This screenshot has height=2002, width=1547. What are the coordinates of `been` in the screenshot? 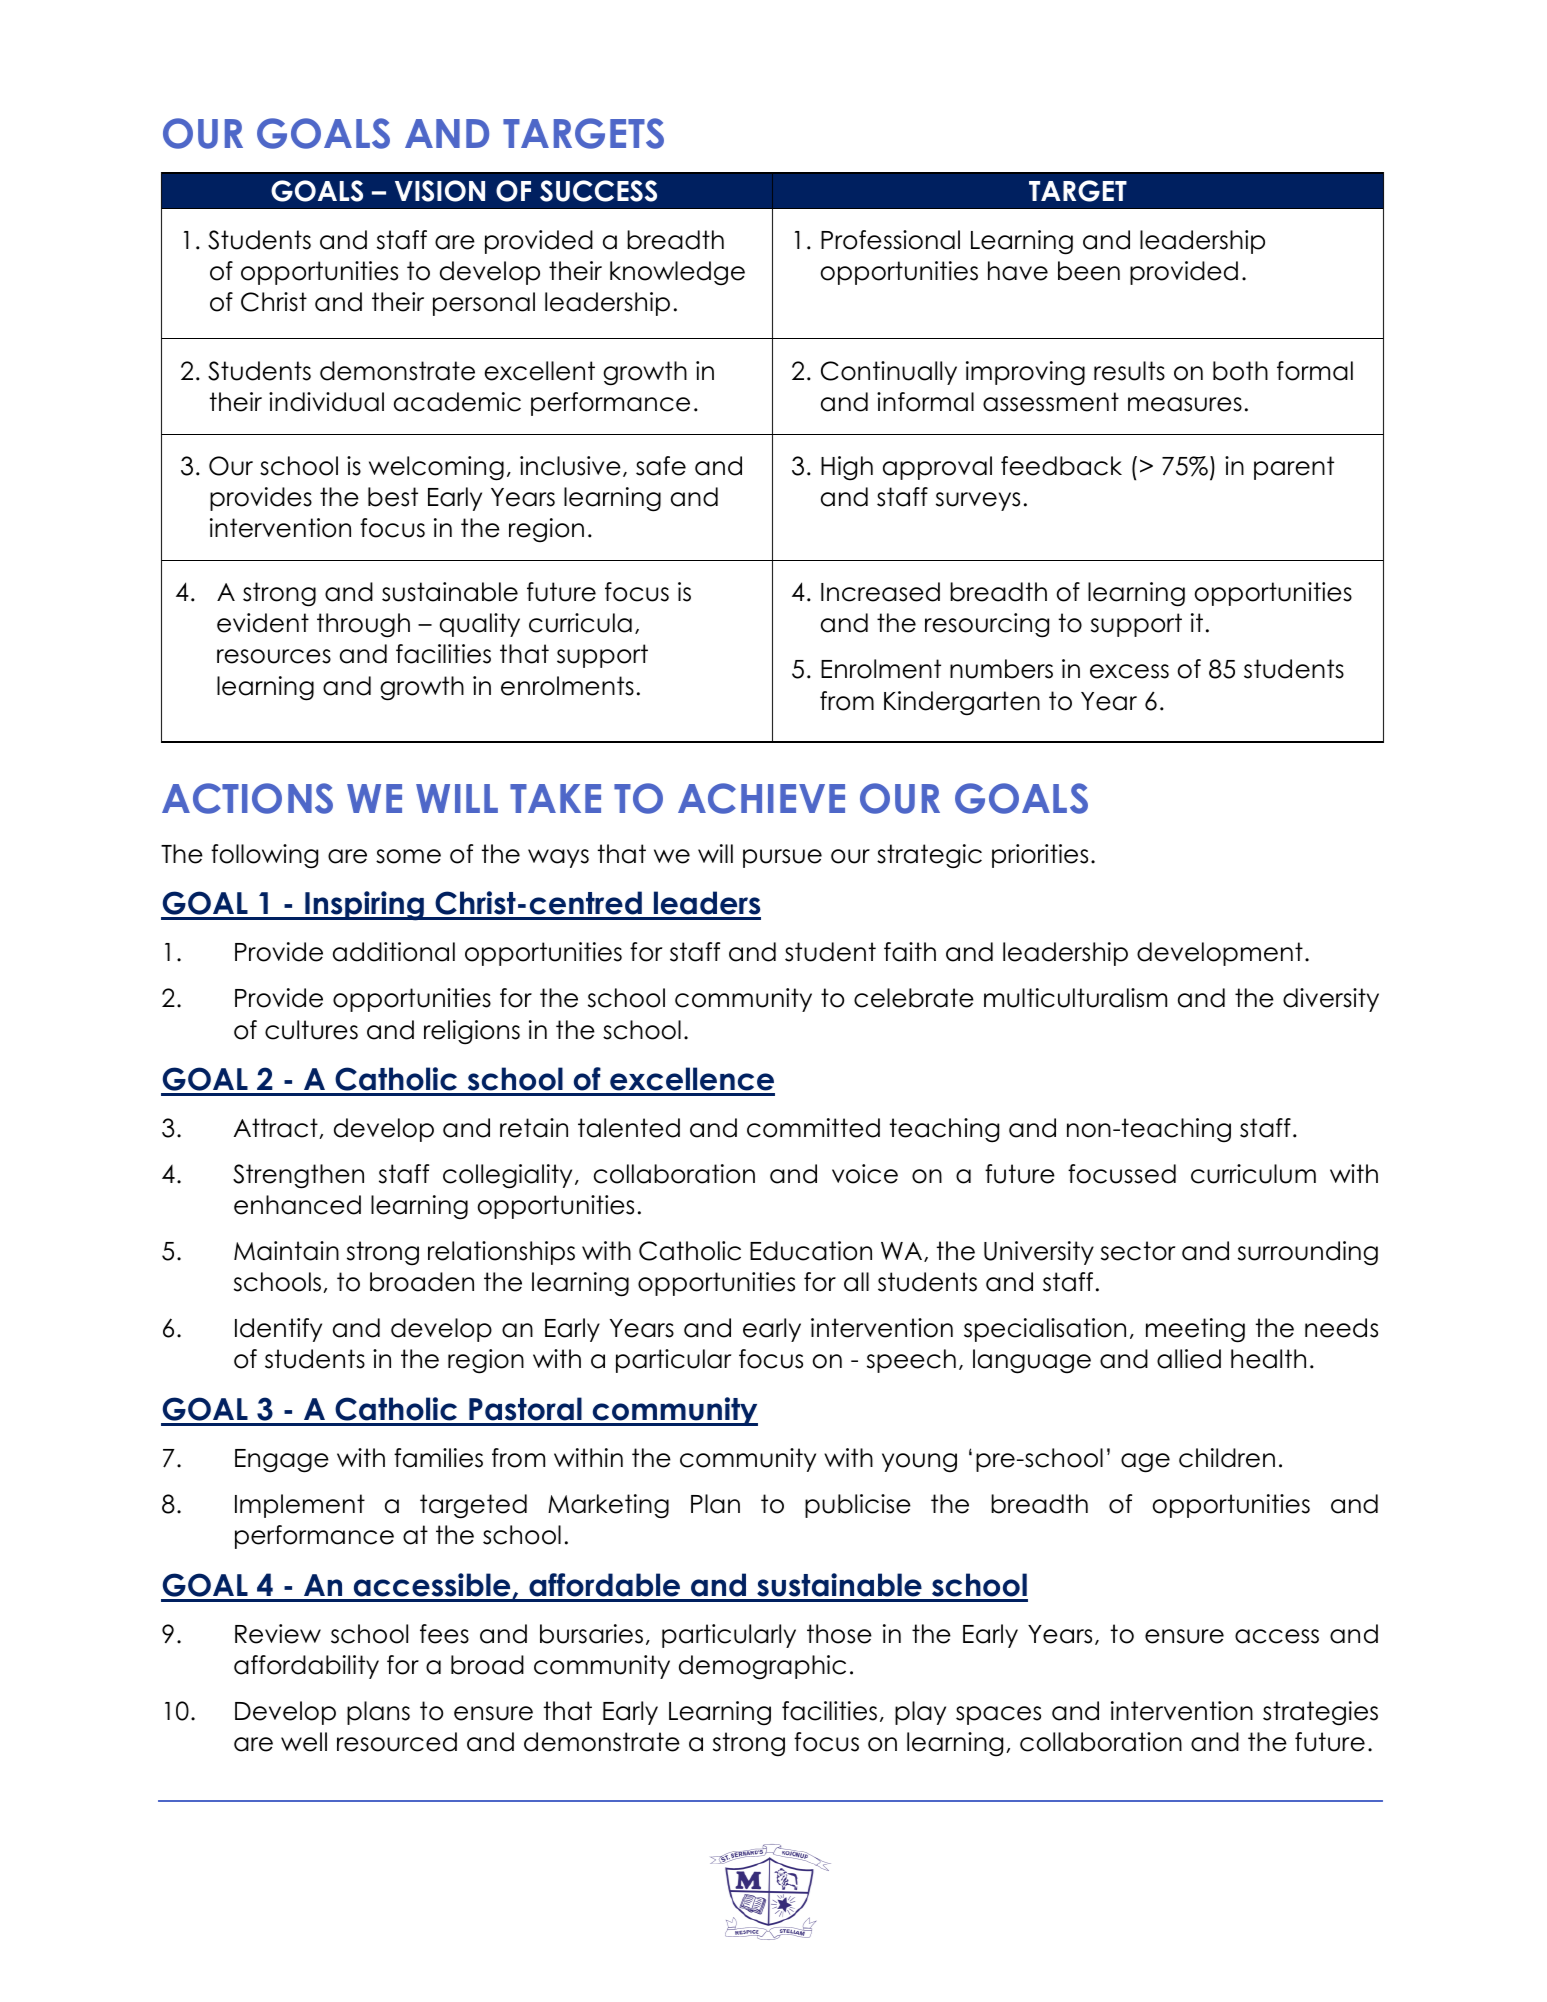 It's located at (1089, 271).
